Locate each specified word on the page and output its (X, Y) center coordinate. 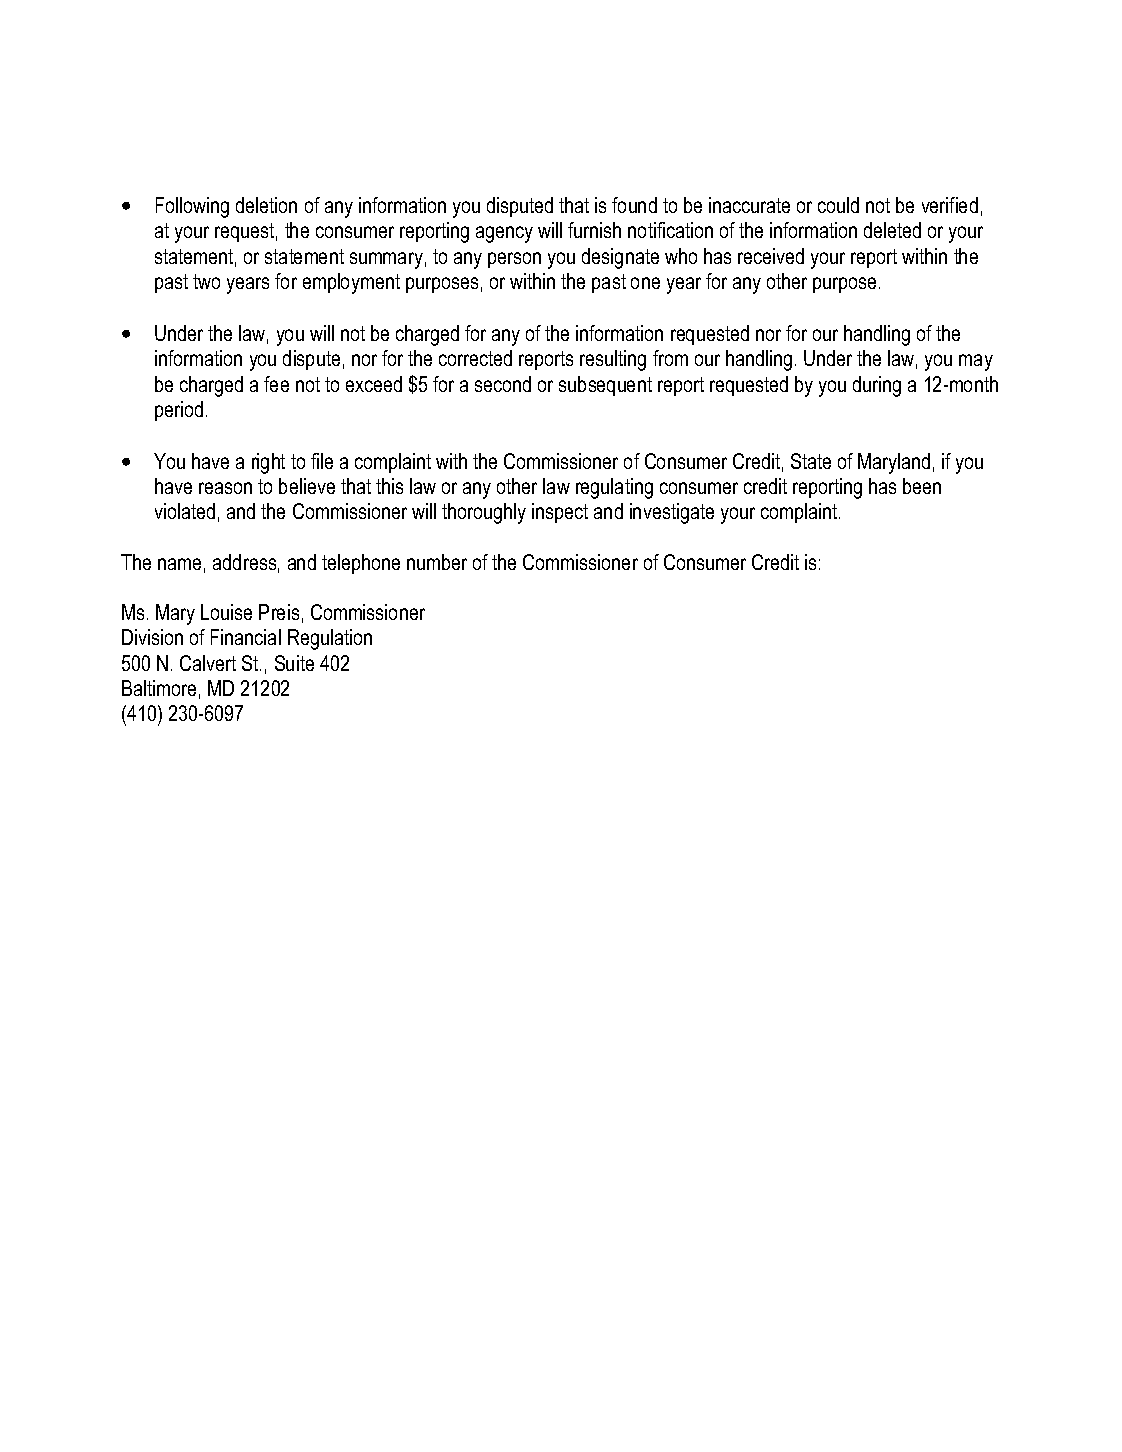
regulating (614, 488)
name (179, 564)
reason (225, 488)
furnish (594, 230)
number (437, 562)
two (206, 281)
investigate (672, 513)
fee (276, 384)
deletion (266, 205)
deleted (892, 230)
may (976, 362)
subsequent (605, 386)
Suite (294, 663)
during (877, 386)
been (922, 486)
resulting (613, 360)
